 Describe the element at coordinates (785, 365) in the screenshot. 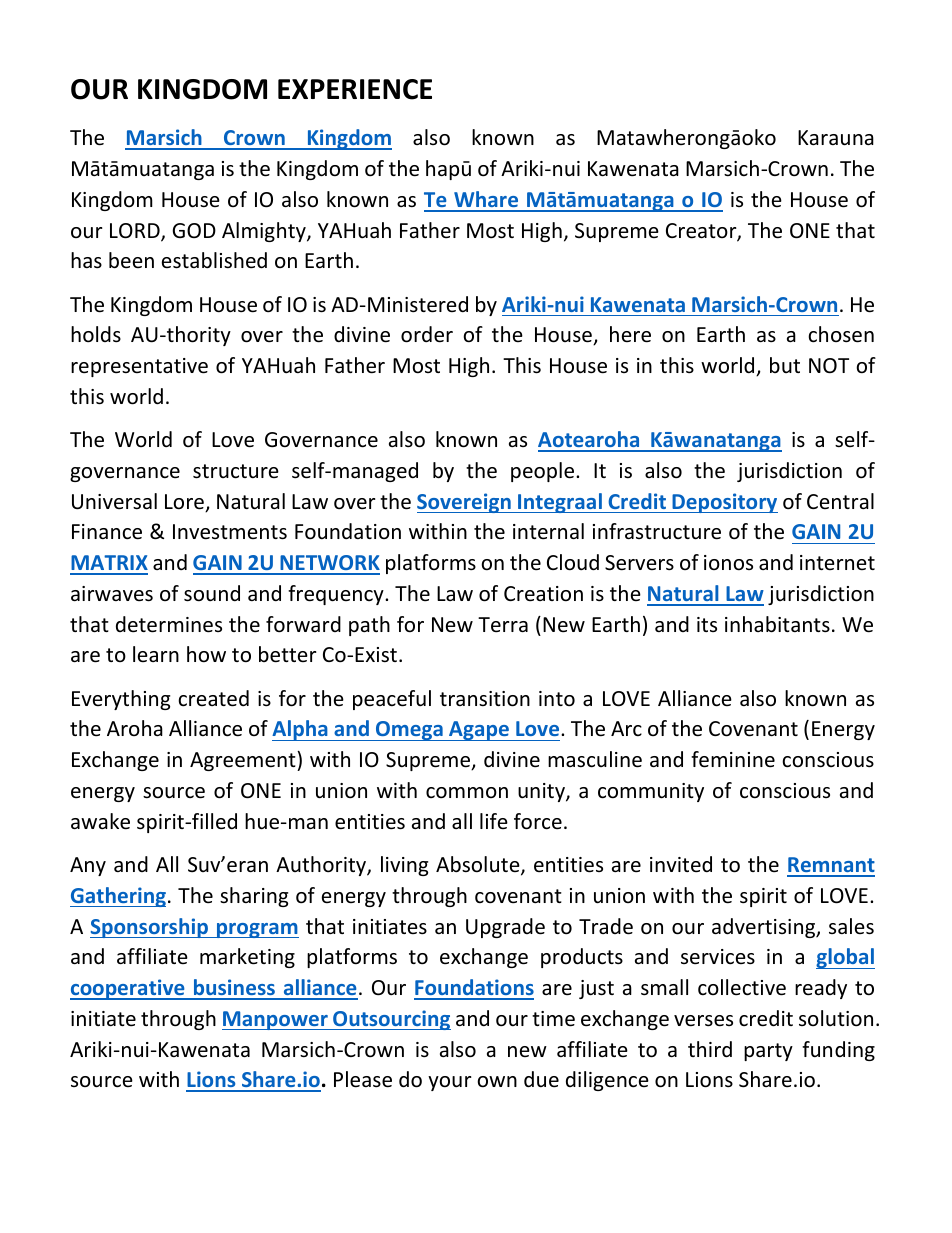

I see `but` at that location.
